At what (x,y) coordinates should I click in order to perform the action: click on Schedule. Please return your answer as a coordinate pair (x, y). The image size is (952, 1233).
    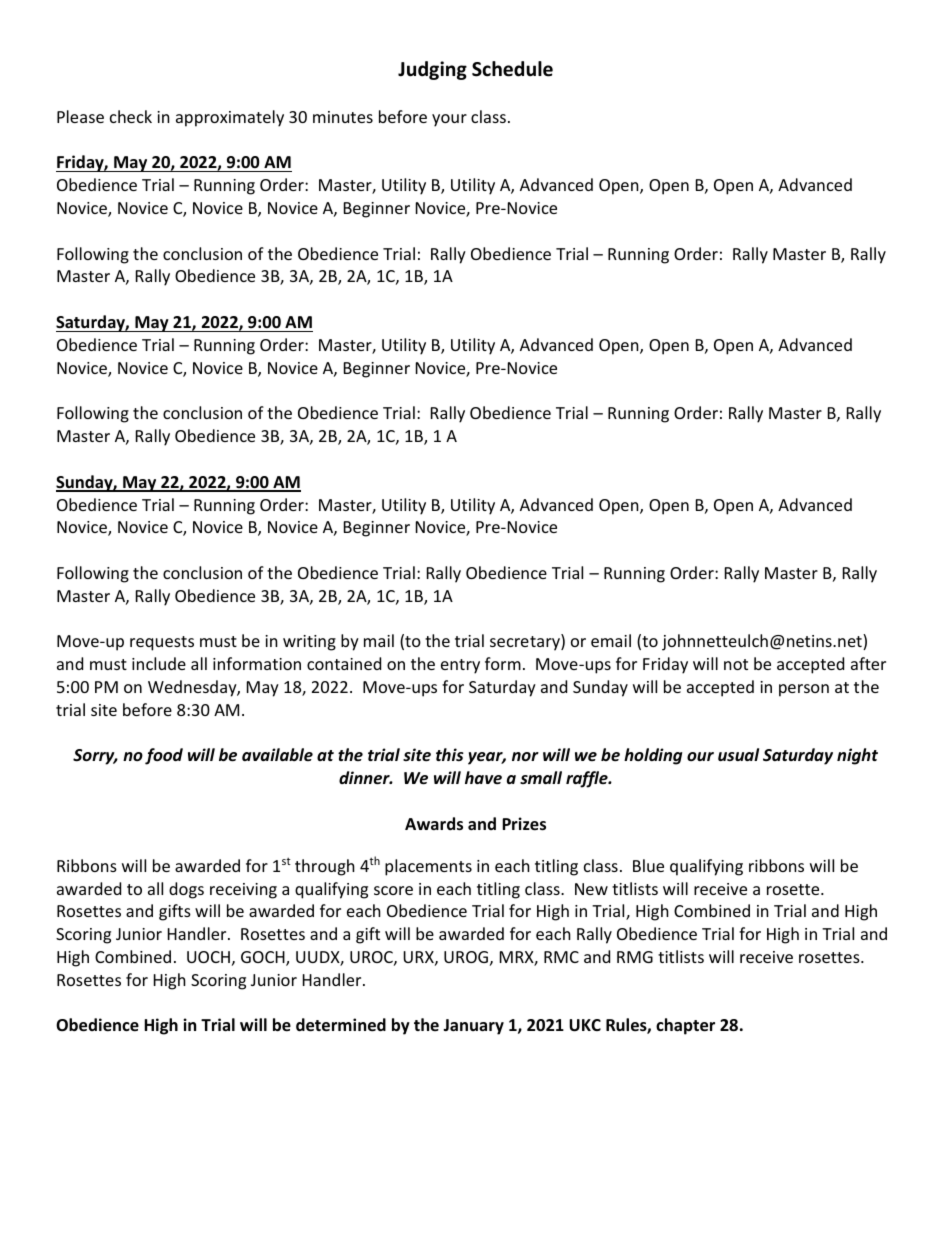
    Looking at the image, I should click on (512, 69).
